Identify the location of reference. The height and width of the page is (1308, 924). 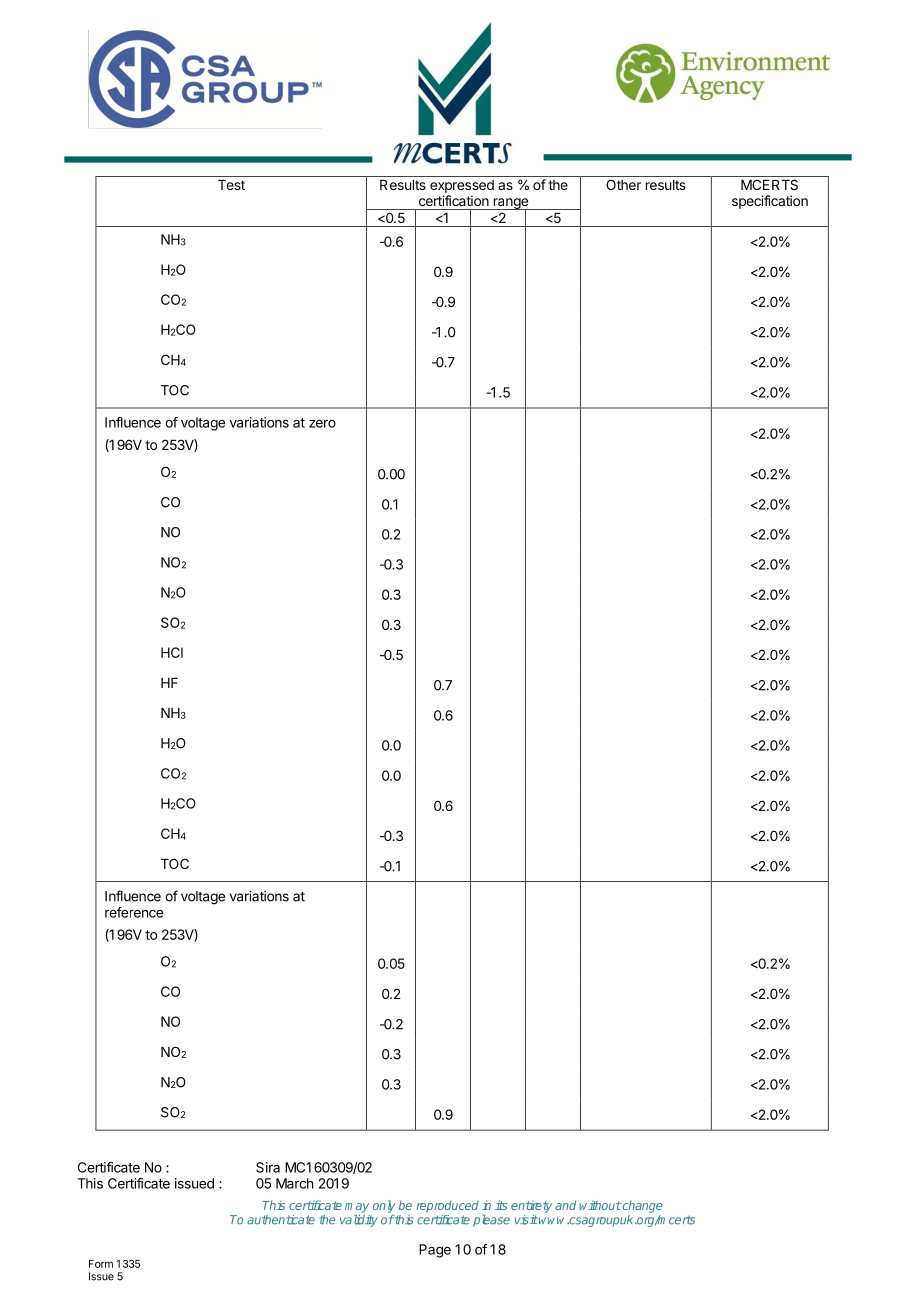
(134, 912).
